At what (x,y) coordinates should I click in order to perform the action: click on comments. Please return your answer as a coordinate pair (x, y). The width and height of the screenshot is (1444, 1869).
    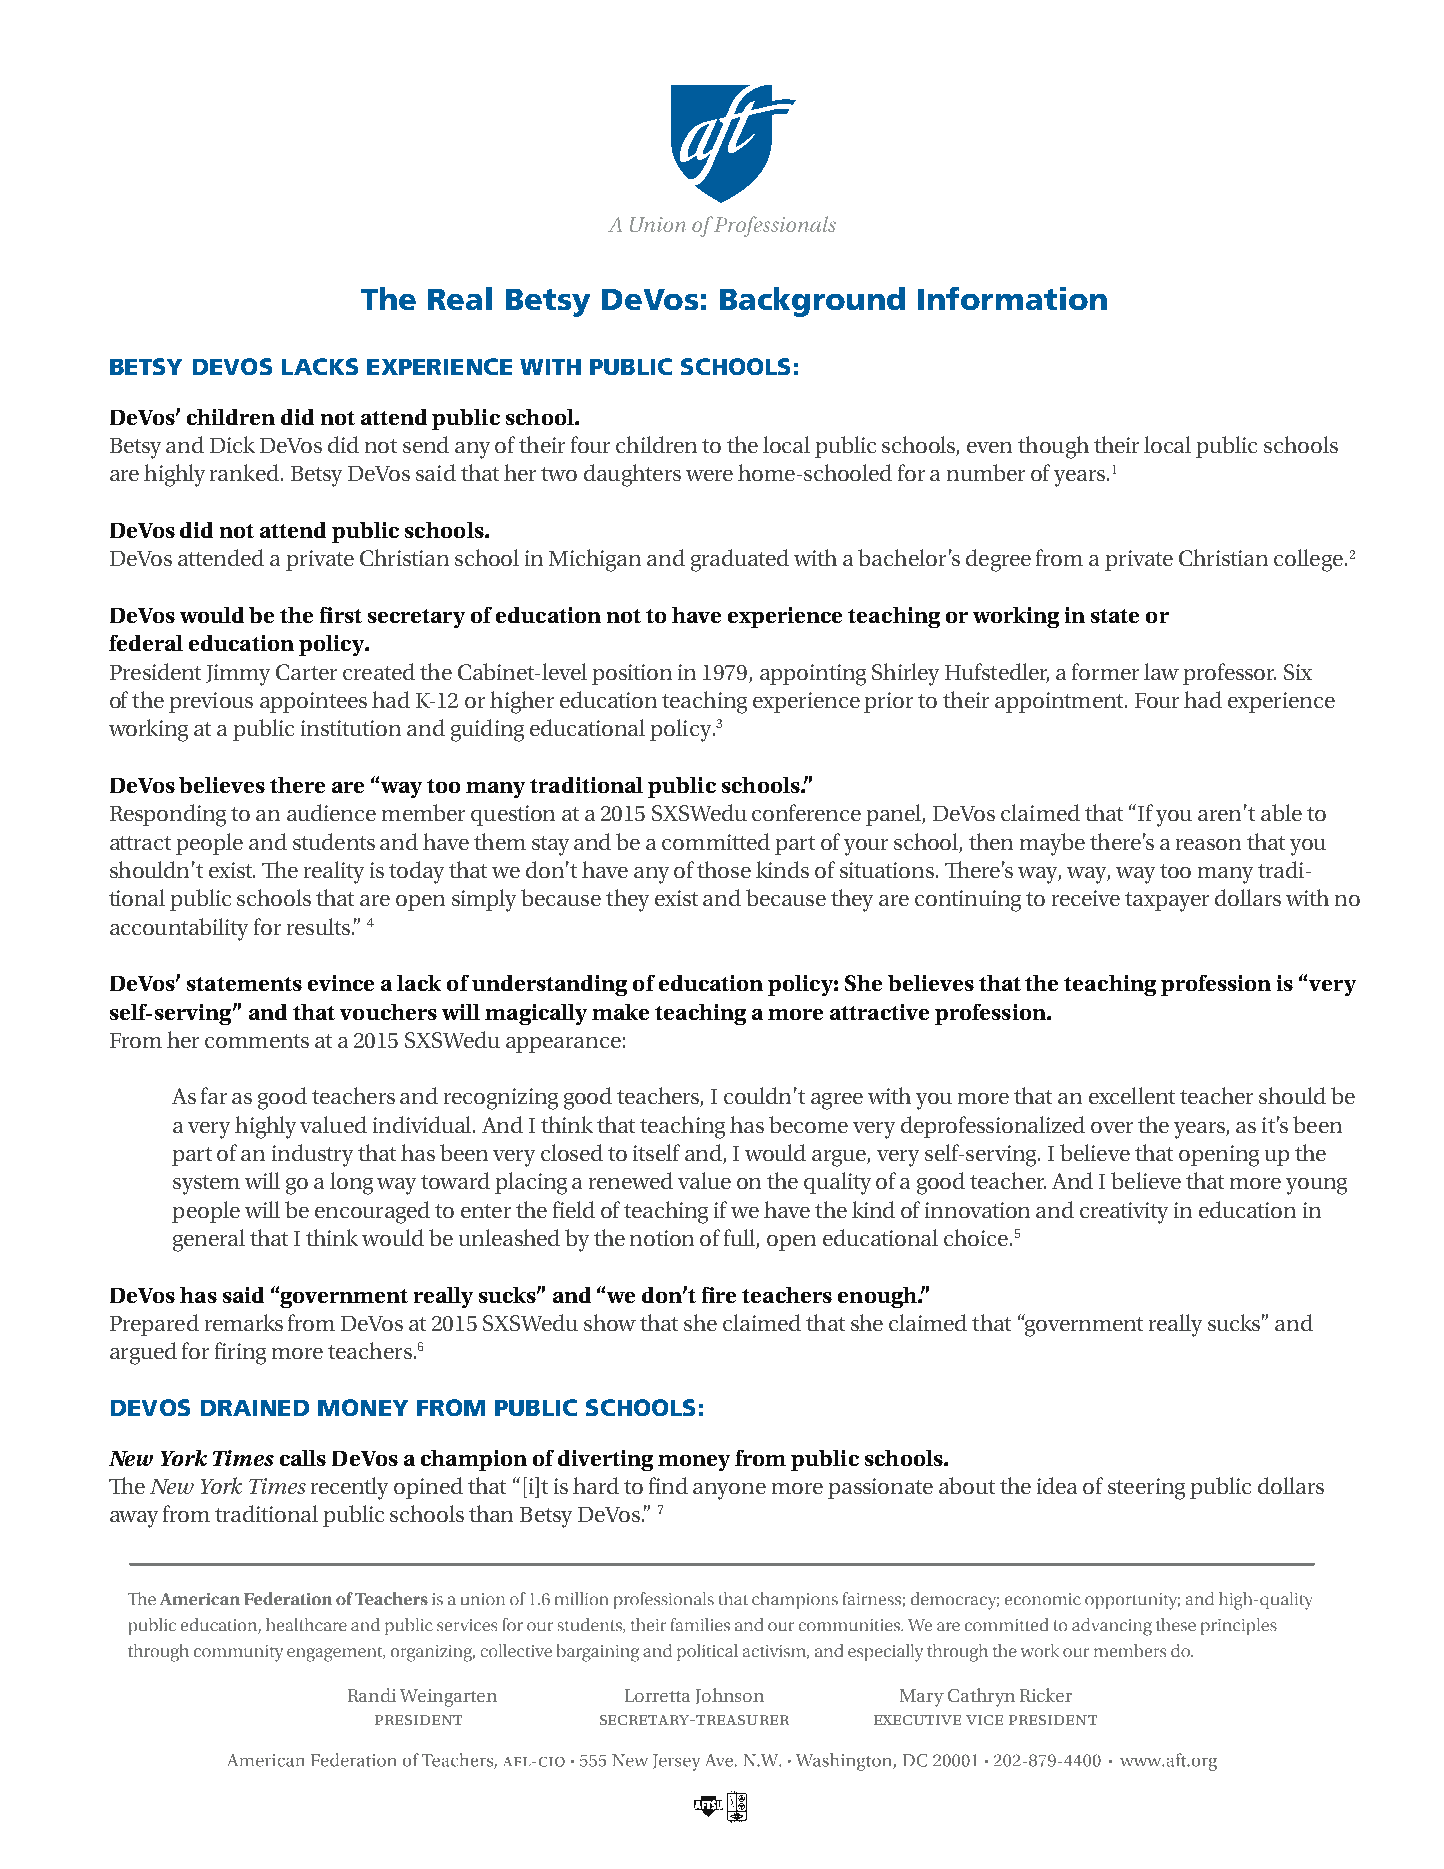
    Looking at the image, I should click on (257, 1041).
